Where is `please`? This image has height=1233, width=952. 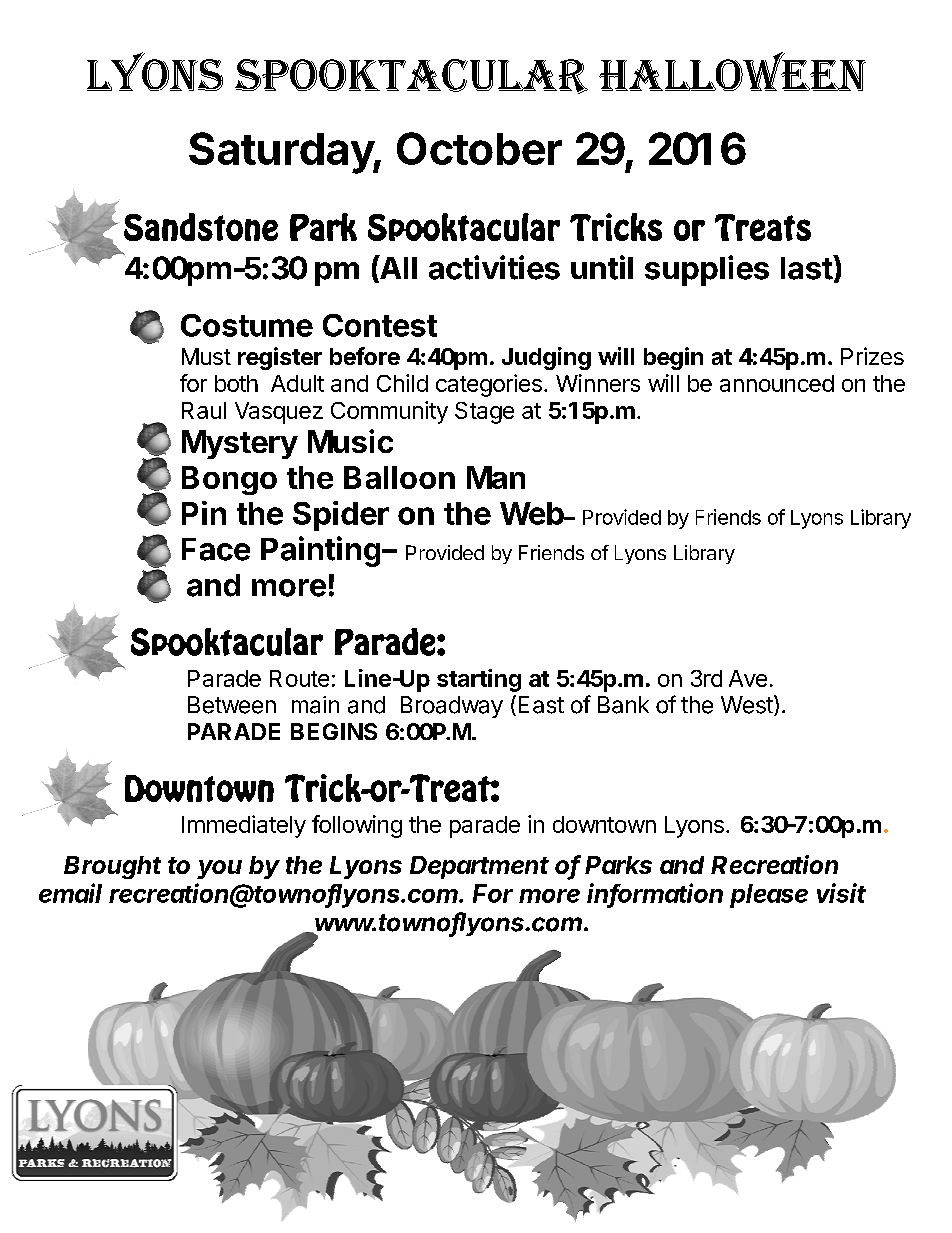
please is located at coordinates (769, 896).
